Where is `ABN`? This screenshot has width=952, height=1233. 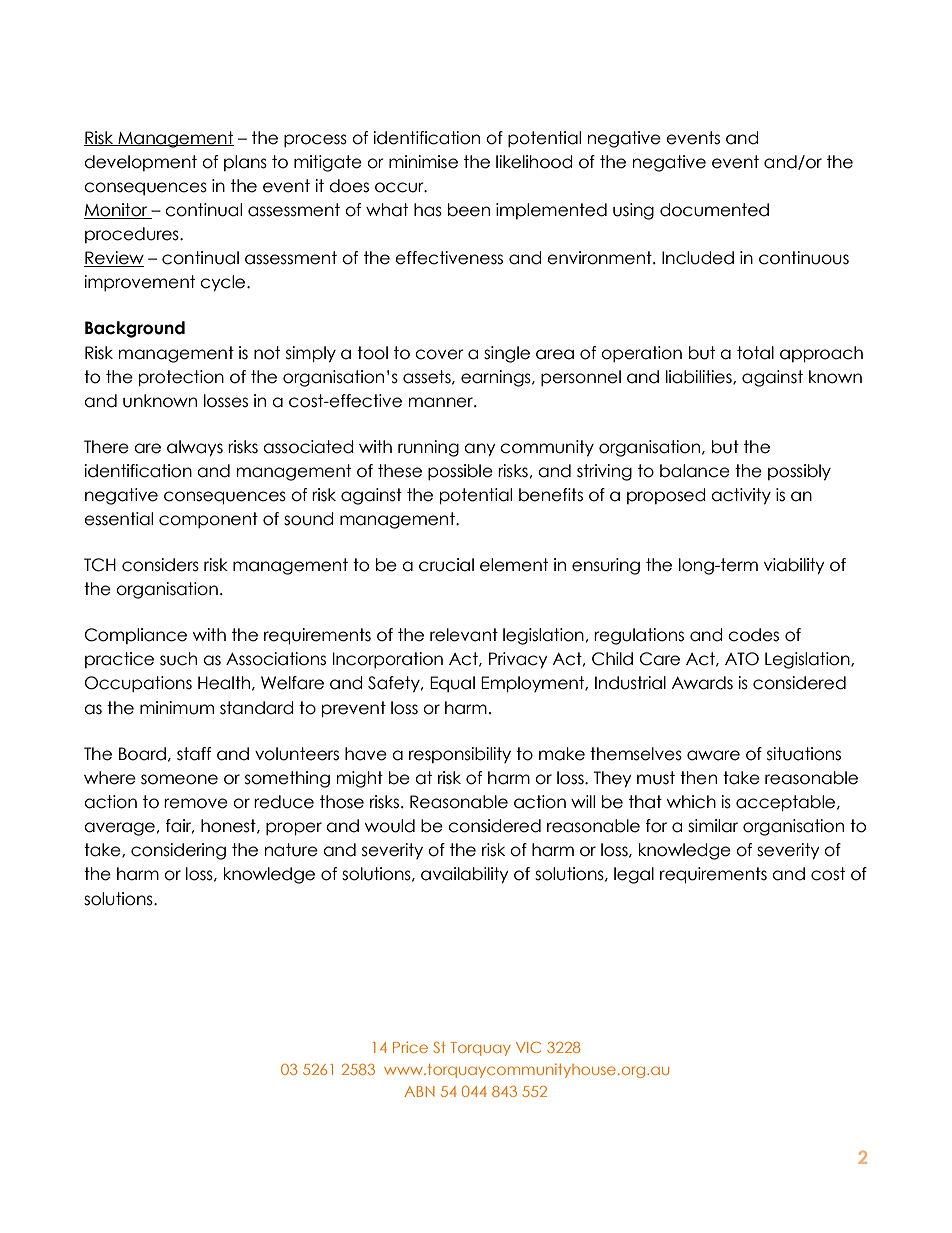 ABN is located at coordinates (419, 1091).
